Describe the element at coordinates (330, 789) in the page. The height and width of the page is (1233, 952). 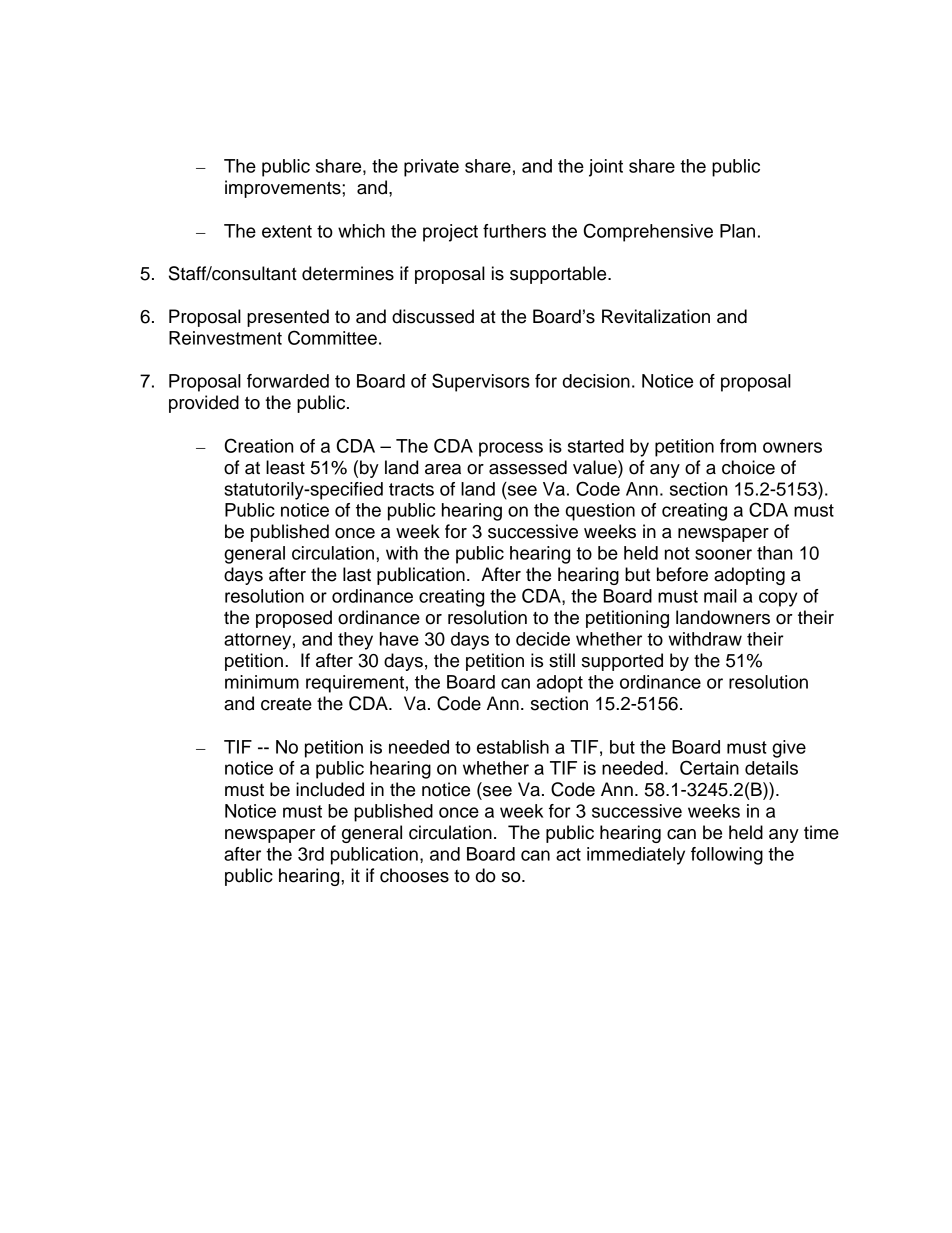
I see `included` at that location.
